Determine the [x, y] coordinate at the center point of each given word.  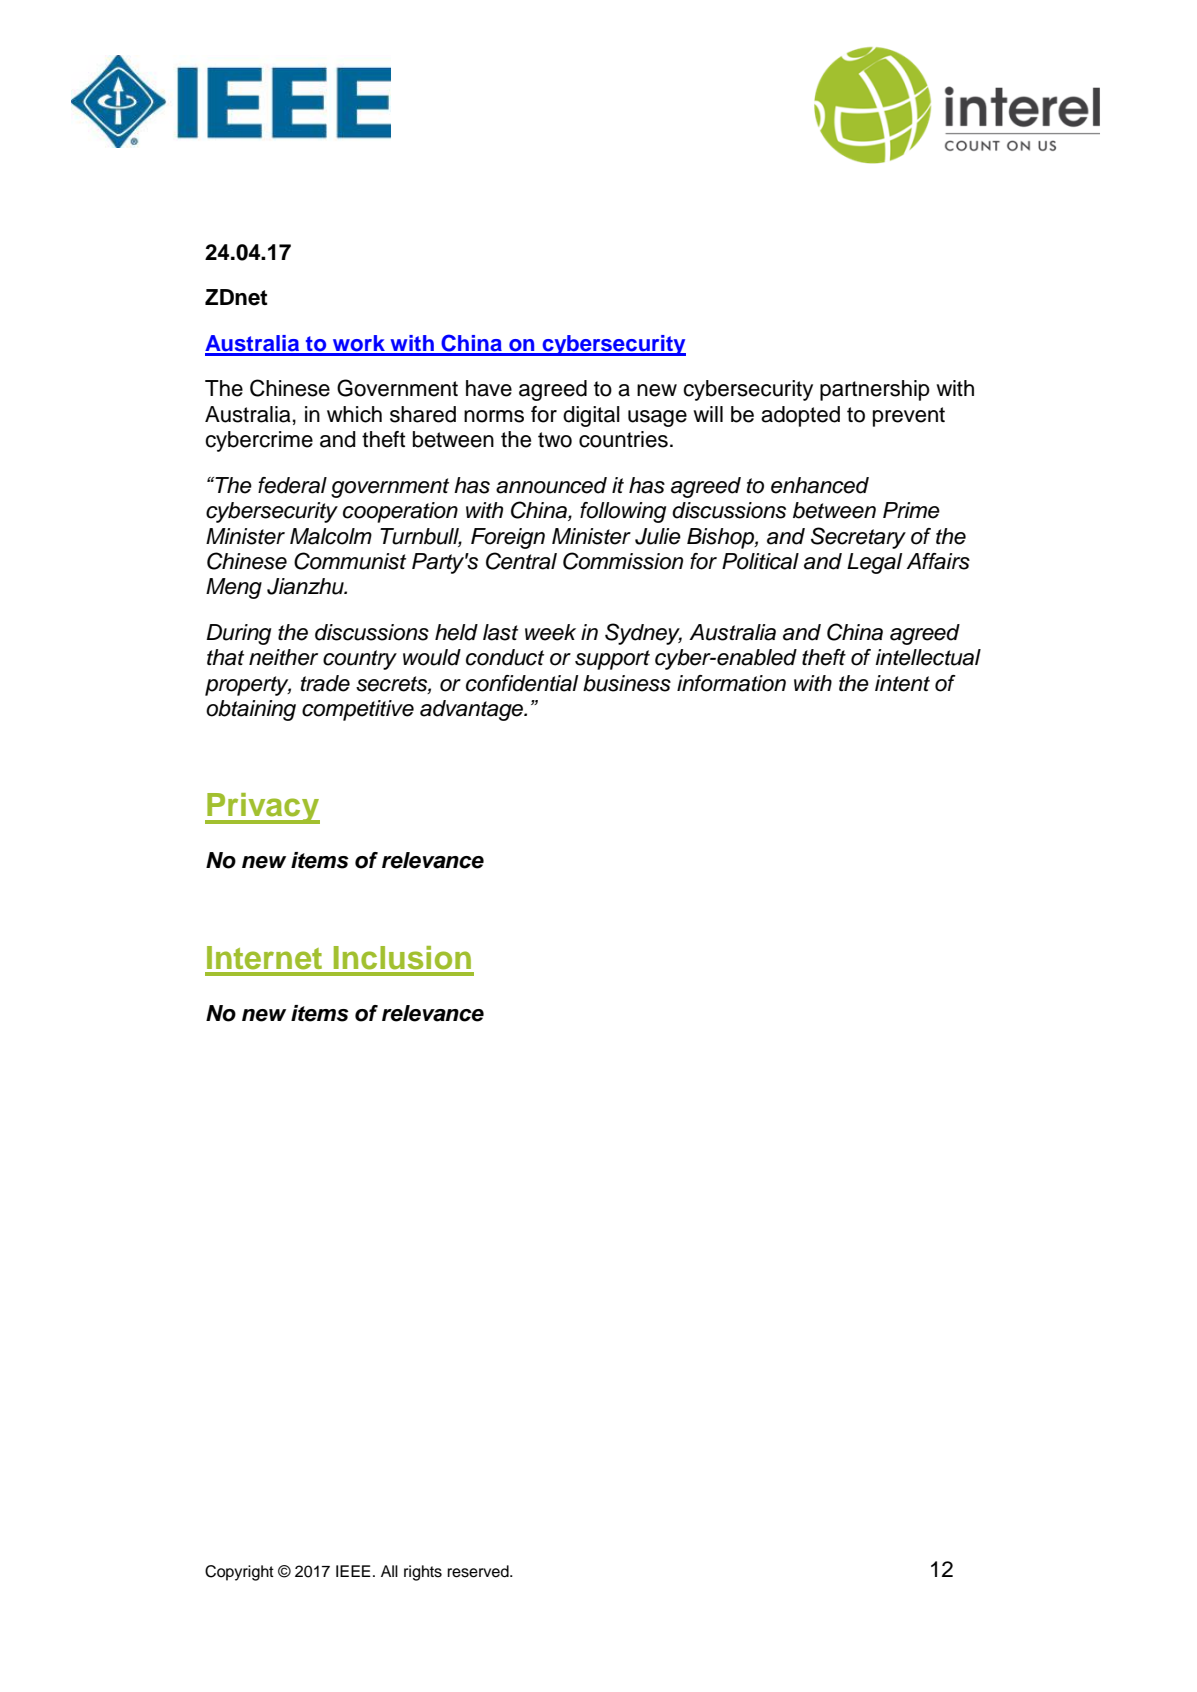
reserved [479, 1571]
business [627, 683]
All [389, 1571]
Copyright [239, 1573]
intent [902, 683]
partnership [875, 390]
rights [423, 1573]
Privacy [262, 808]
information [731, 683]
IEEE [353, 1571]
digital [591, 416]
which [354, 414]
